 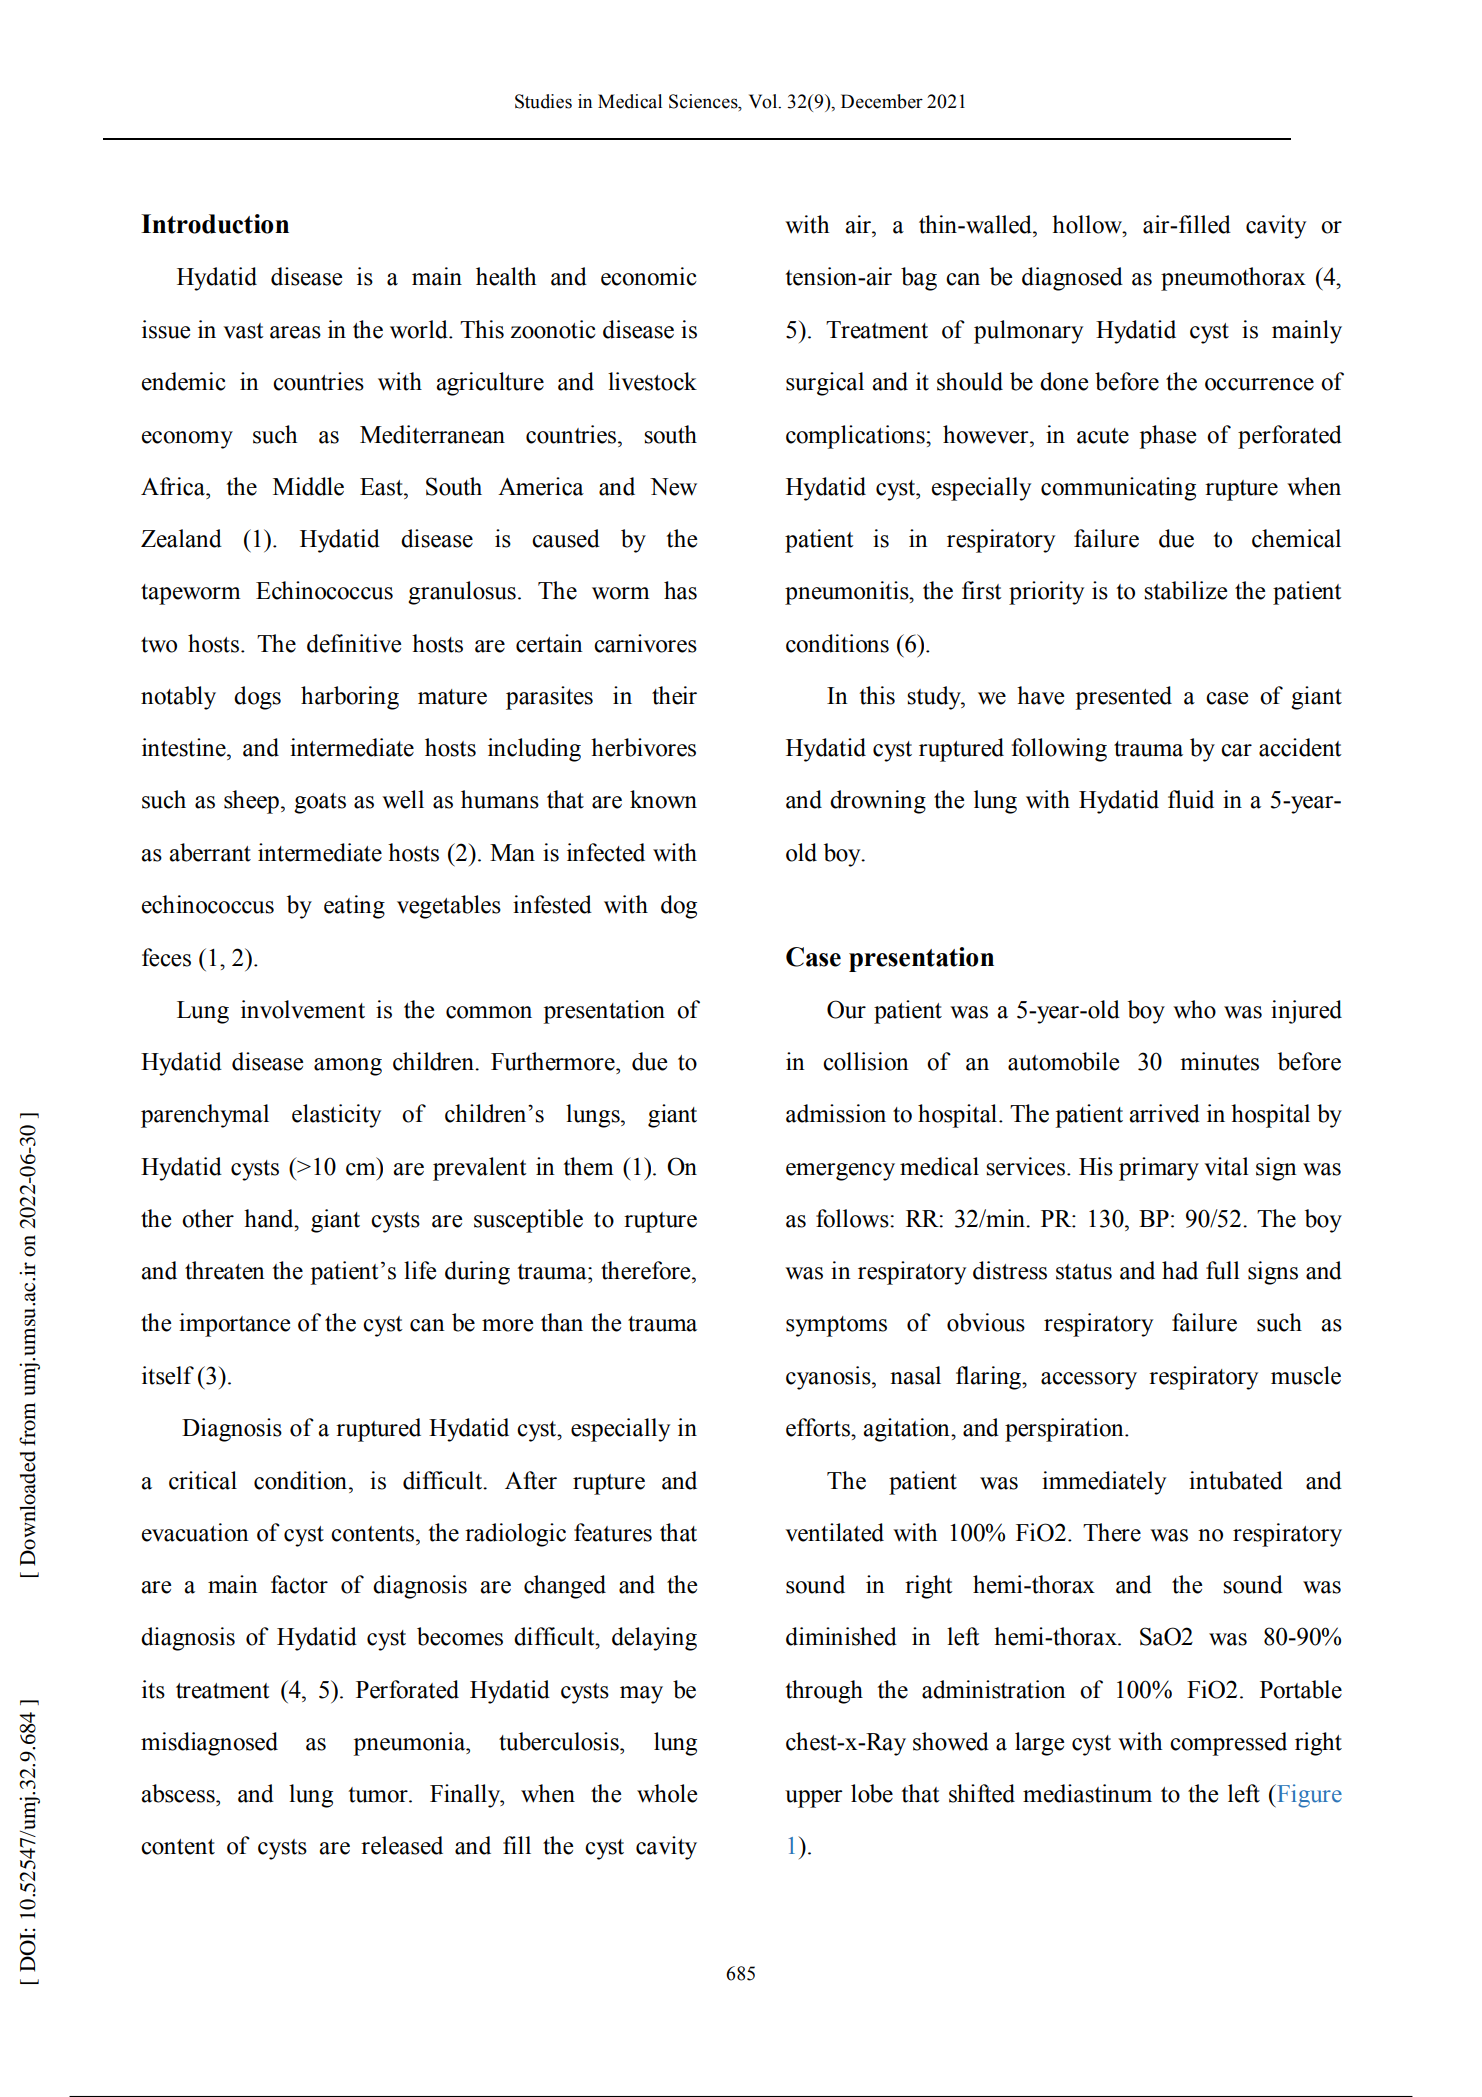 What do you see at coordinates (846, 1009) in the screenshot?
I see `Our` at bounding box center [846, 1009].
